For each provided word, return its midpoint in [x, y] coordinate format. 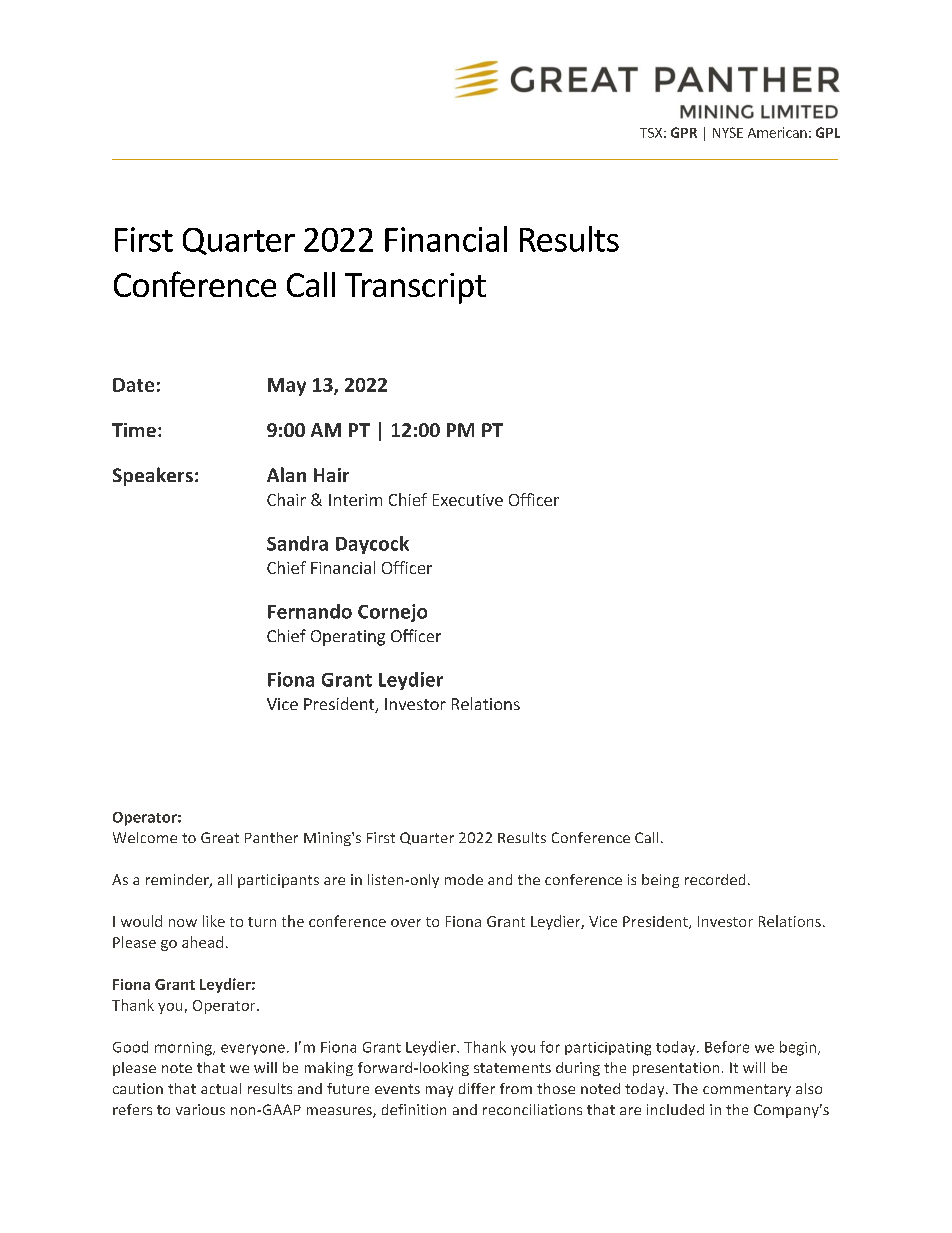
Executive [468, 500]
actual [221, 1088]
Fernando [310, 611]
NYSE [728, 132]
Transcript [415, 288]
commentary [747, 1090]
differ [477, 1088]
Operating [348, 638]
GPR [684, 132]
